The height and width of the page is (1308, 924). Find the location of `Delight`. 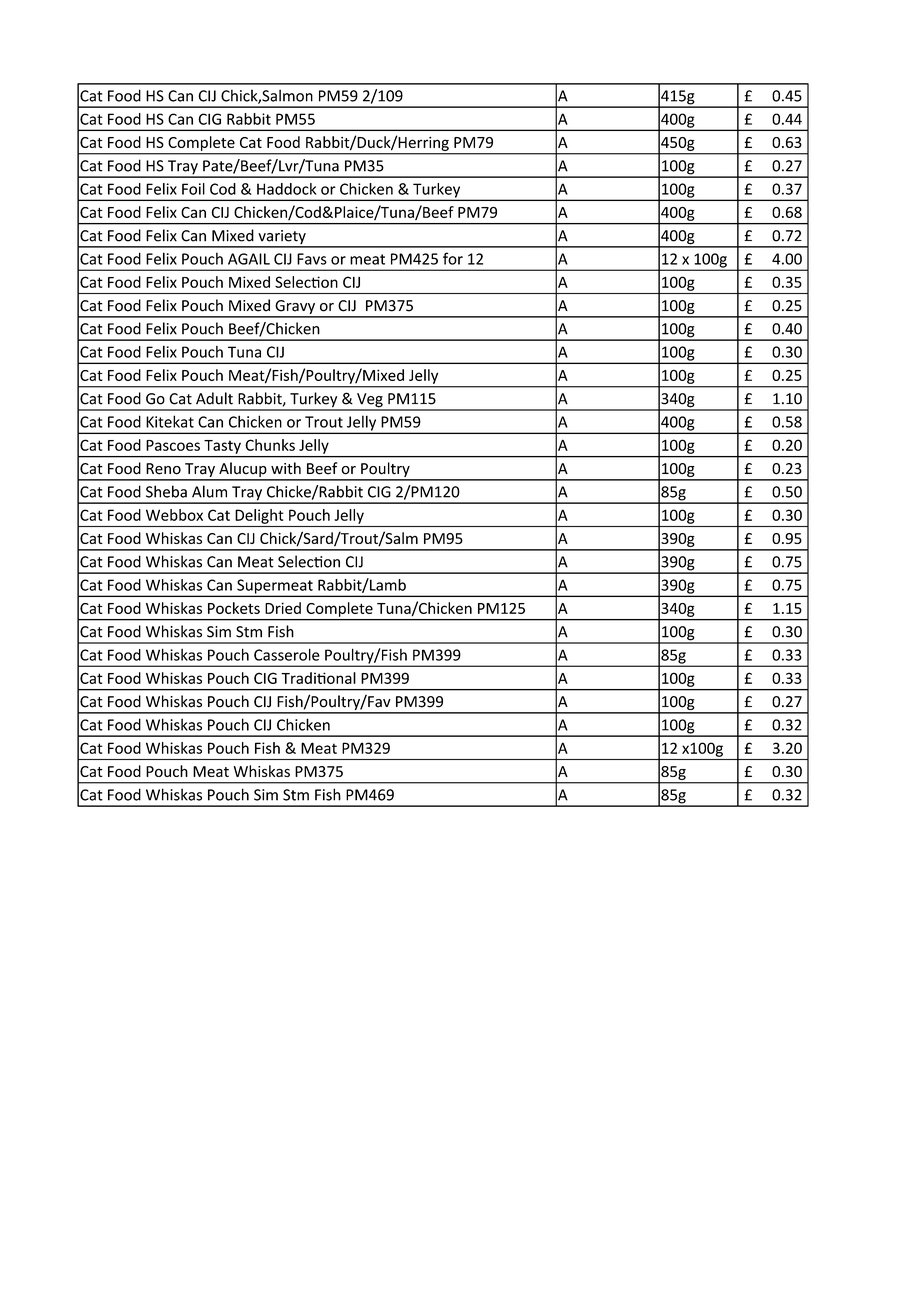

Delight is located at coordinates (259, 516).
